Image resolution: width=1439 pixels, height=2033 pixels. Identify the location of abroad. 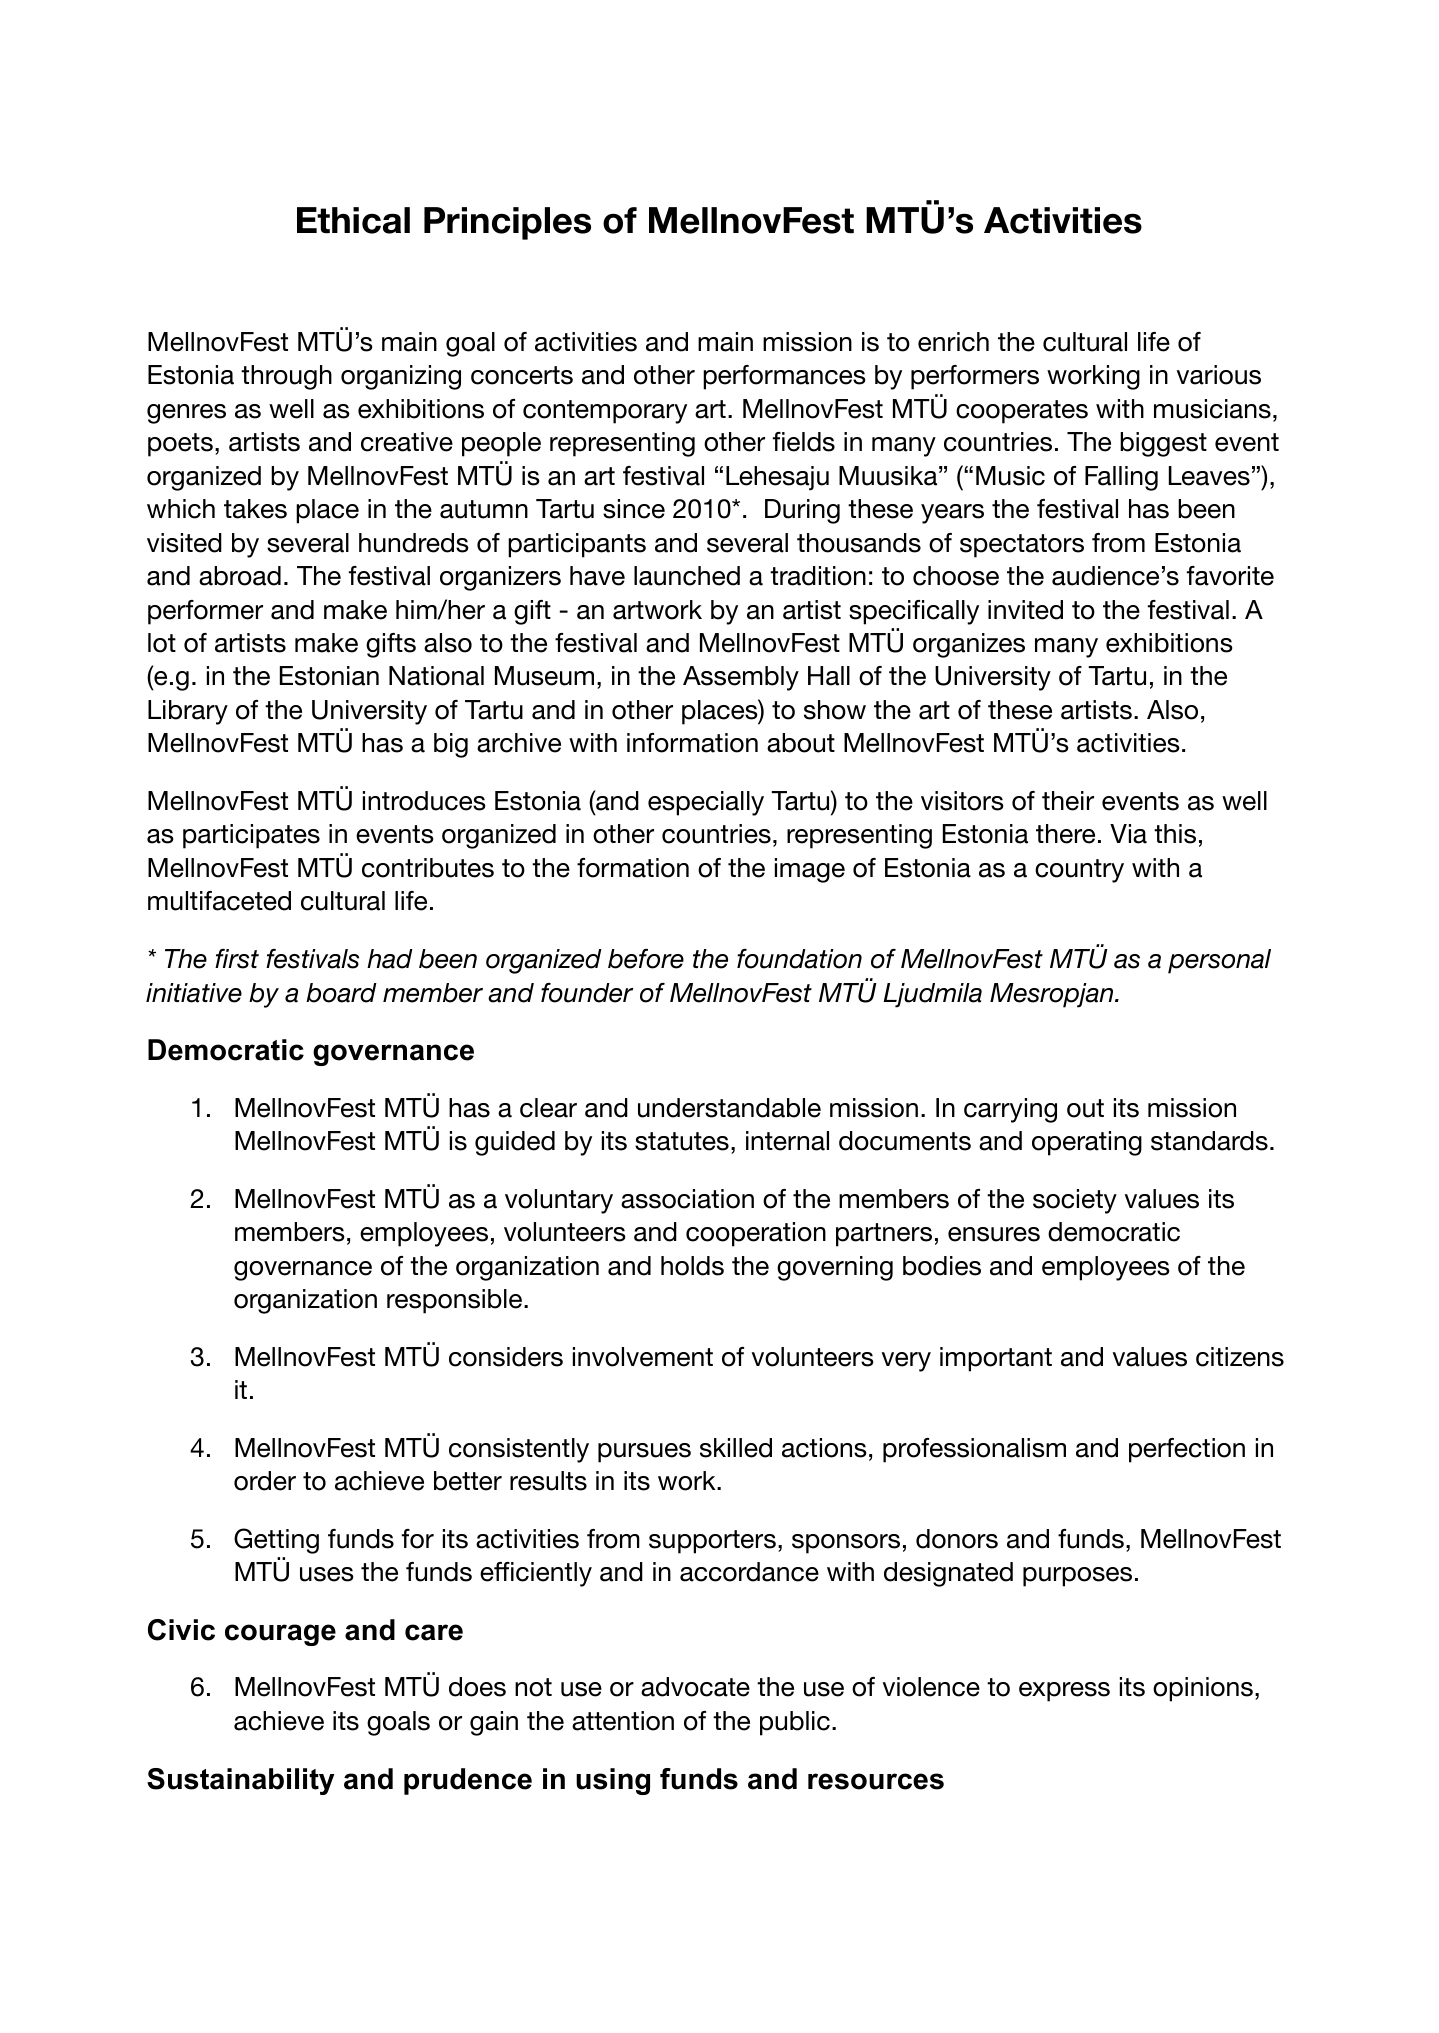
(240, 576).
